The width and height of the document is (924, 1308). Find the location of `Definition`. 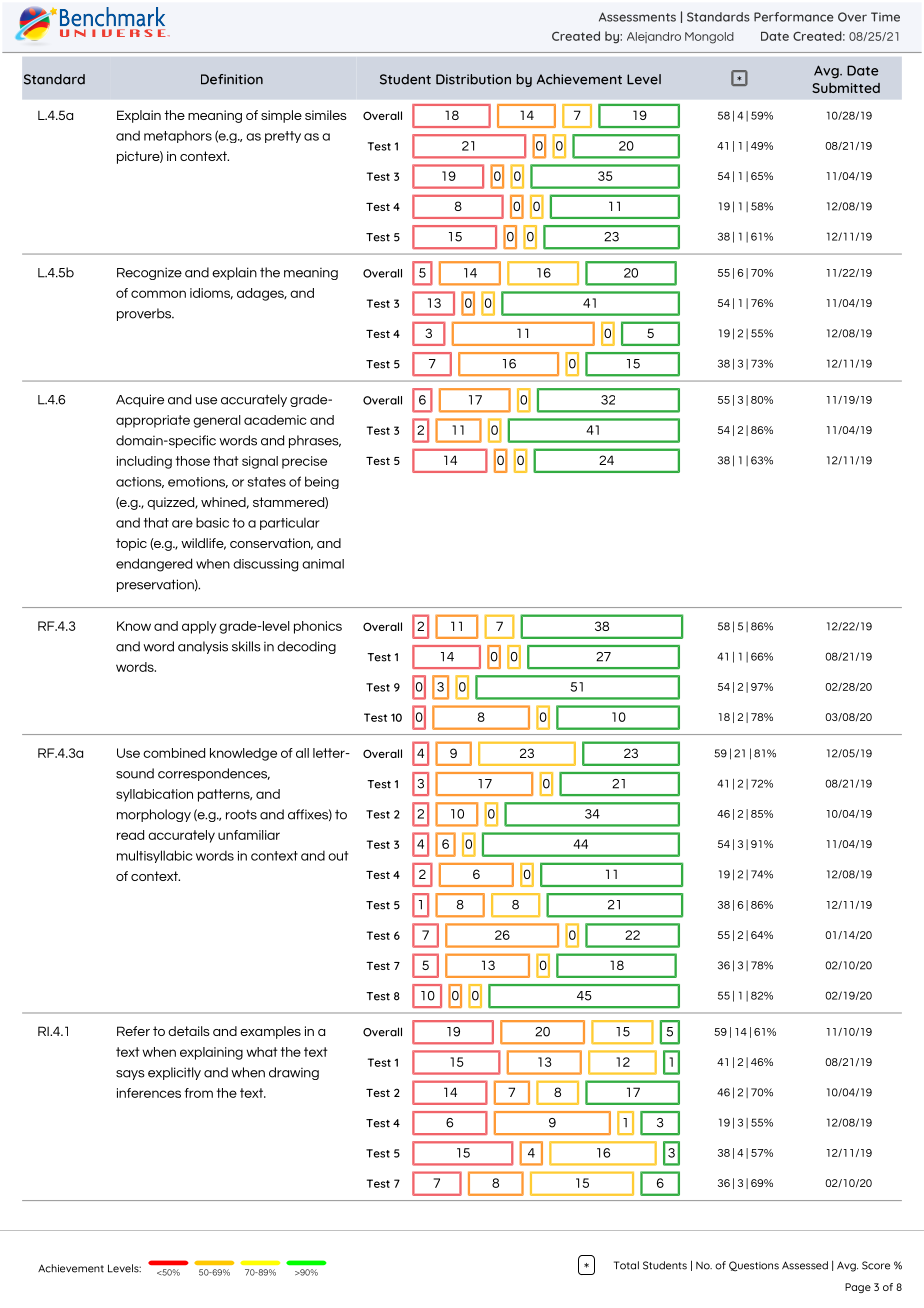

Definition is located at coordinates (232, 79).
